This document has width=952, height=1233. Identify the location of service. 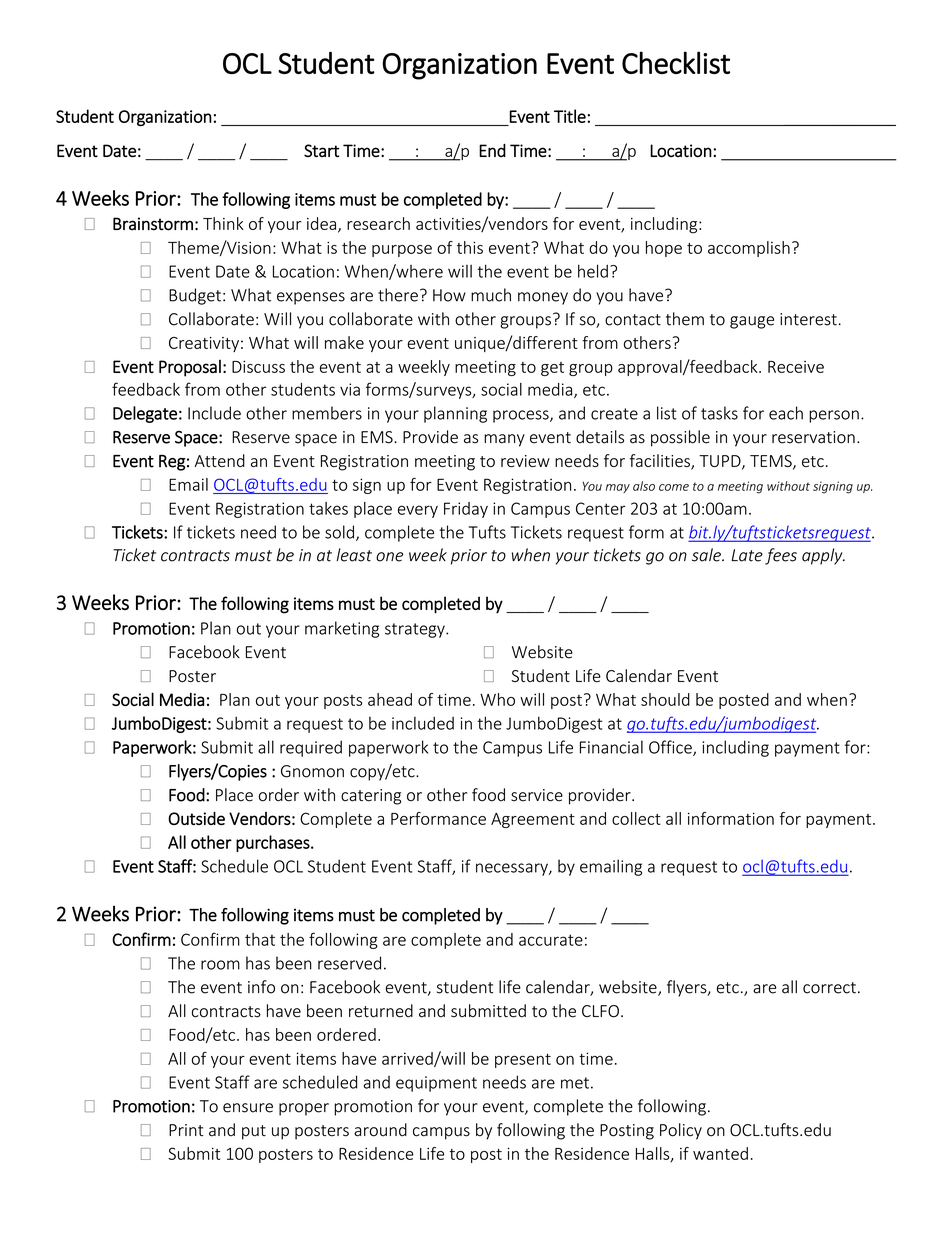
(537, 795).
